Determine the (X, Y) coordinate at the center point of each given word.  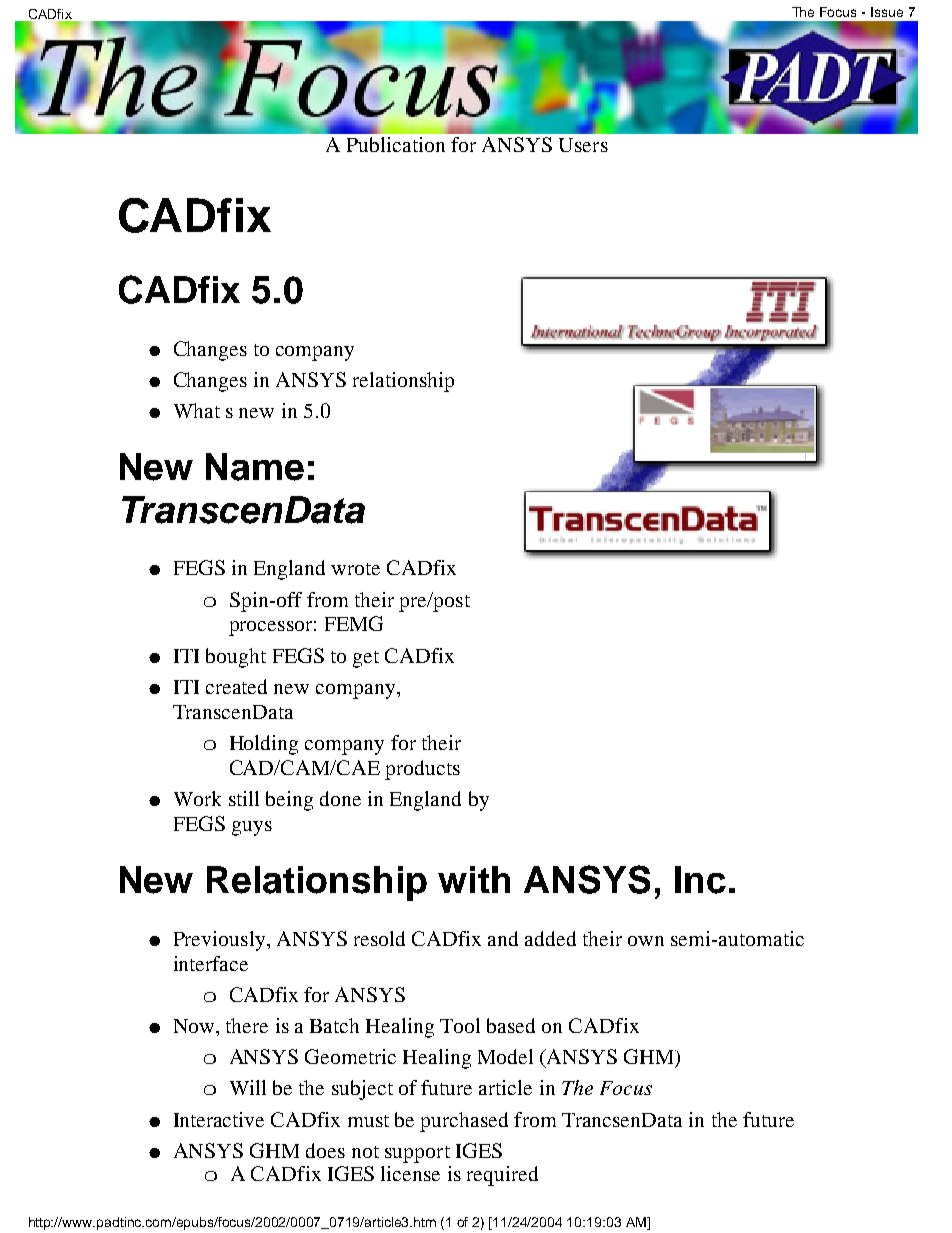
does (325, 1150)
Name (255, 467)
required (502, 1176)
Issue (887, 12)
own (646, 941)
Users (583, 145)
